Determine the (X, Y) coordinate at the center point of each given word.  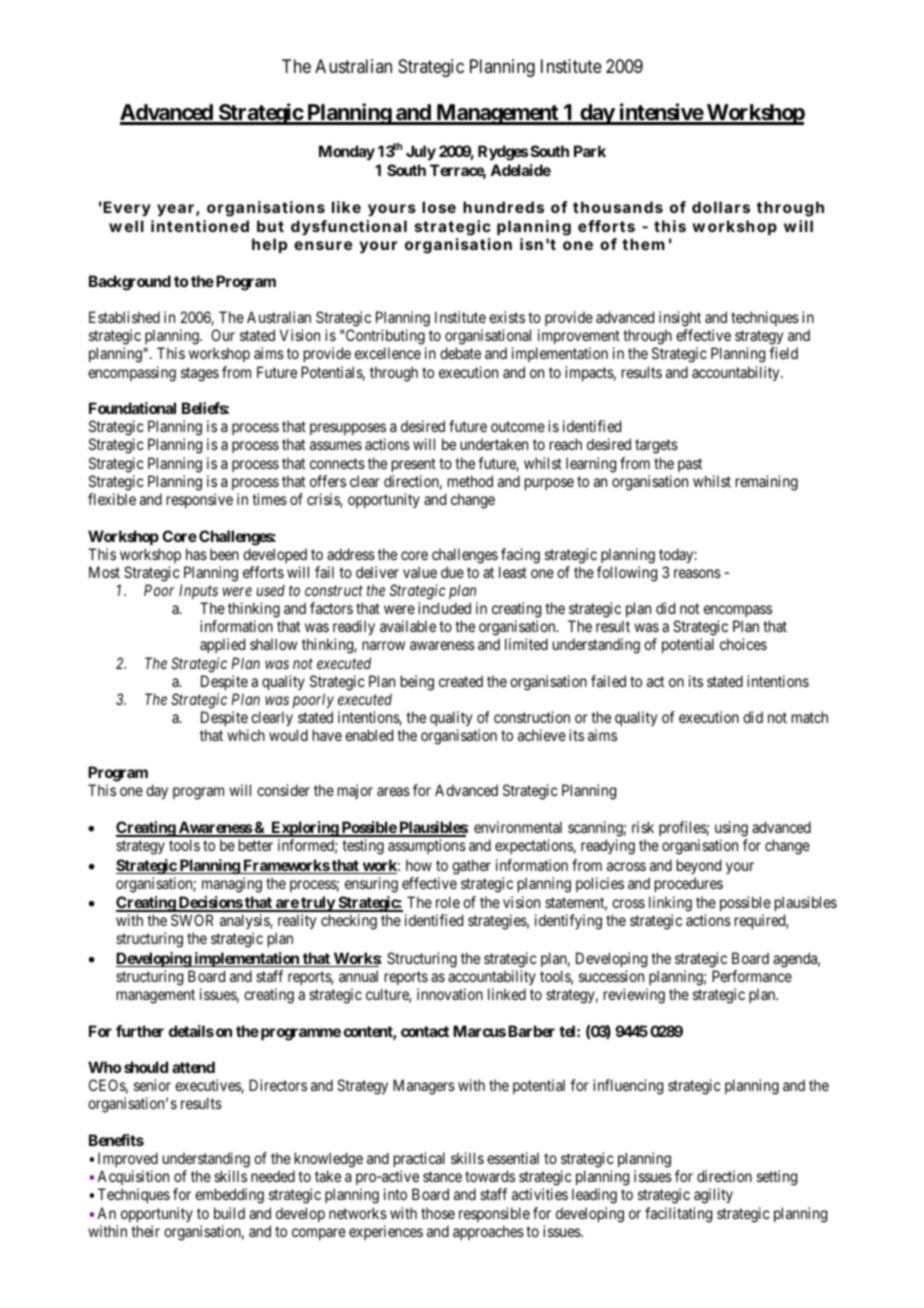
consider (283, 790)
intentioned (200, 226)
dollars (721, 207)
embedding (229, 1196)
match (810, 717)
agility (713, 1196)
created (461, 681)
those (438, 1213)
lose (439, 207)
